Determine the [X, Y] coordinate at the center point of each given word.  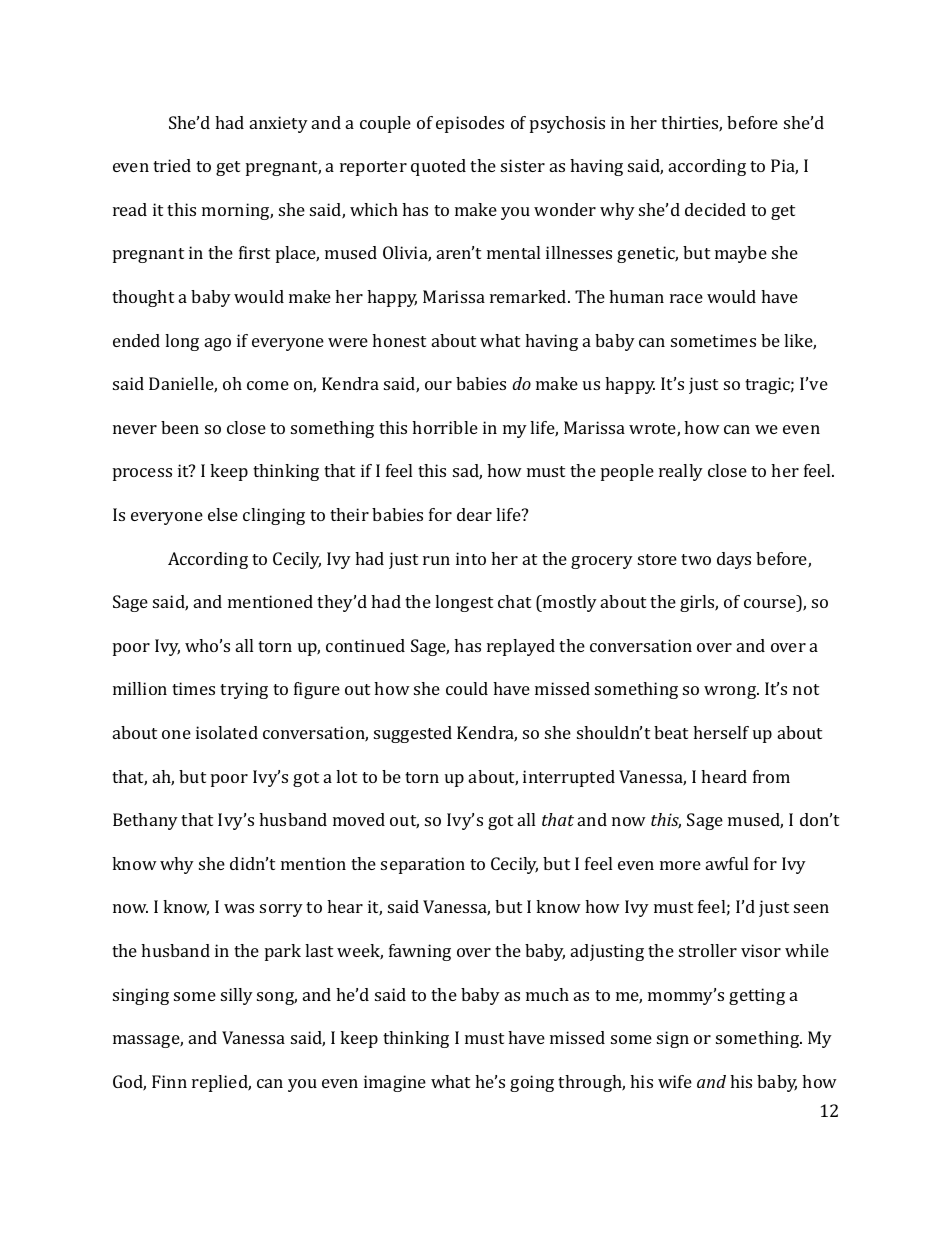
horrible [445, 427]
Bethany [145, 821]
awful [727, 863]
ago [218, 344]
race [686, 298]
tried [172, 165]
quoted [438, 167]
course [770, 603]
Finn [169, 1081]
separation [423, 865]
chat [514, 601]
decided [715, 209]
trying [244, 690]
